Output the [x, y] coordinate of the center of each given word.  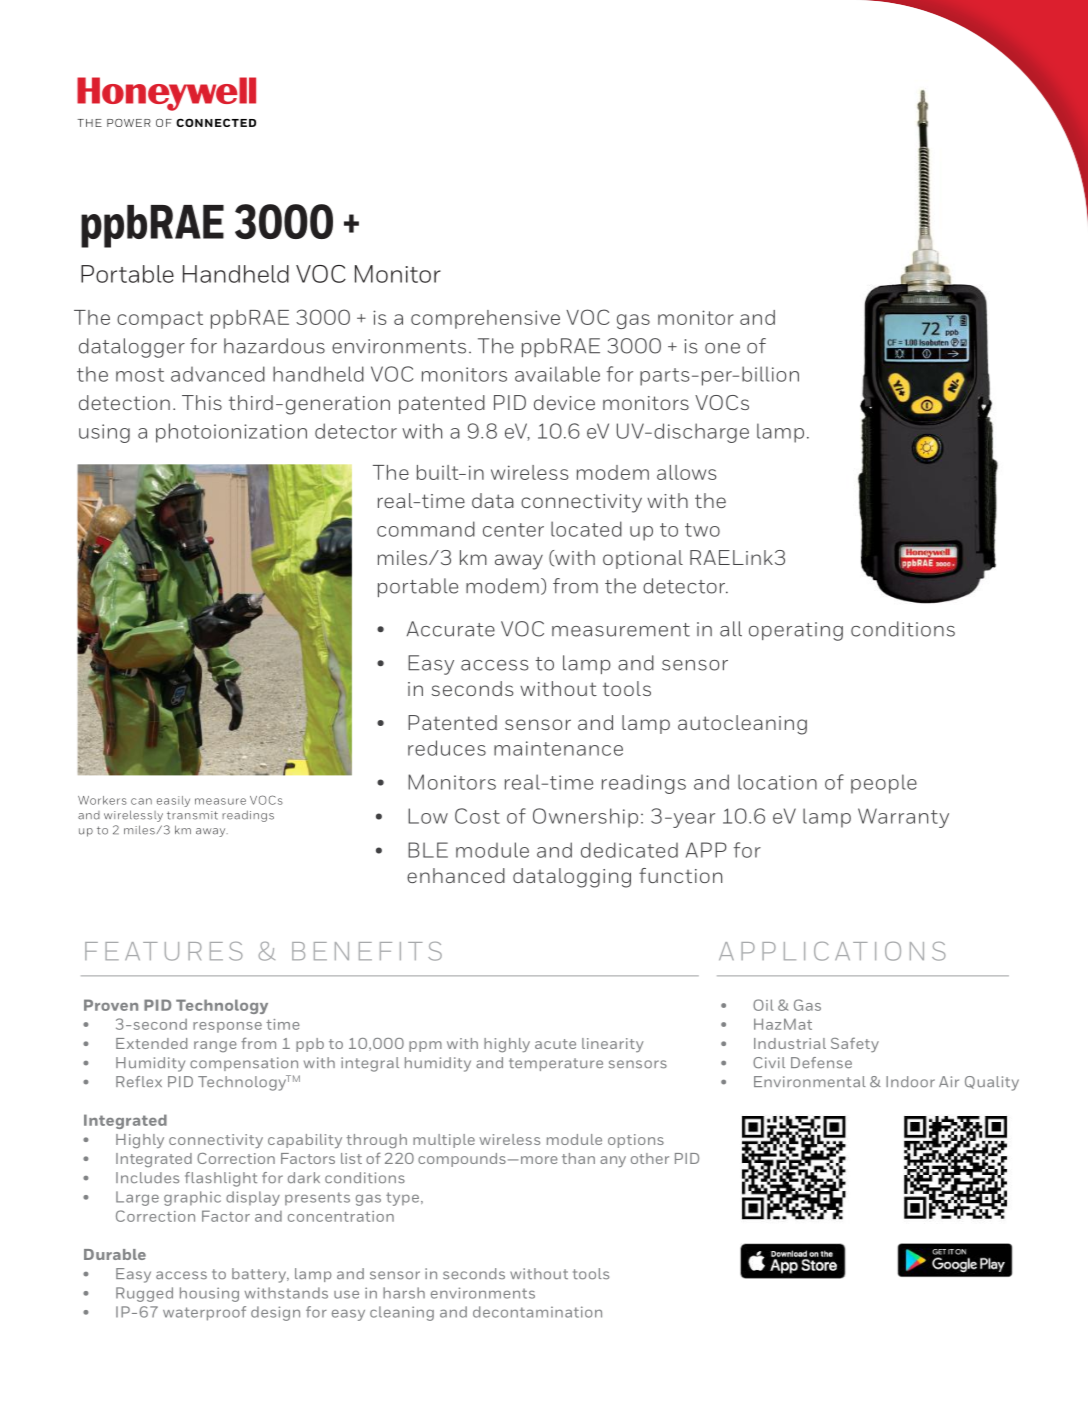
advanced [218, 374]
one [722, 348]
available [557, 374]
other [650, 1158]
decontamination [537, 1312]
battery [260, 1275]
